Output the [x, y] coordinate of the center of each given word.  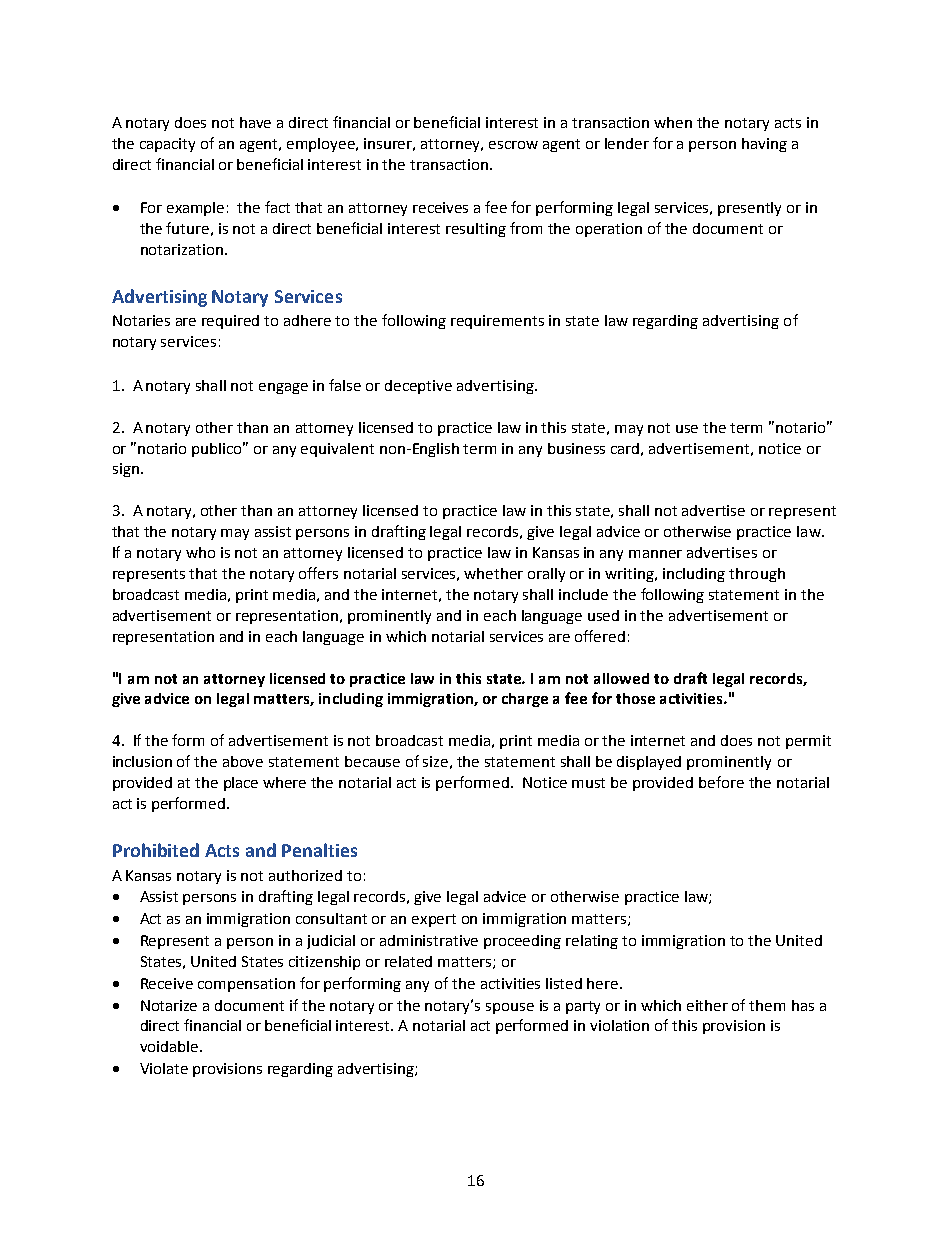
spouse [510, 1008]
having [764, 145]
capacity [167, 145]
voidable [170, 1046]
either [707, 1005]
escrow [513, 145]
